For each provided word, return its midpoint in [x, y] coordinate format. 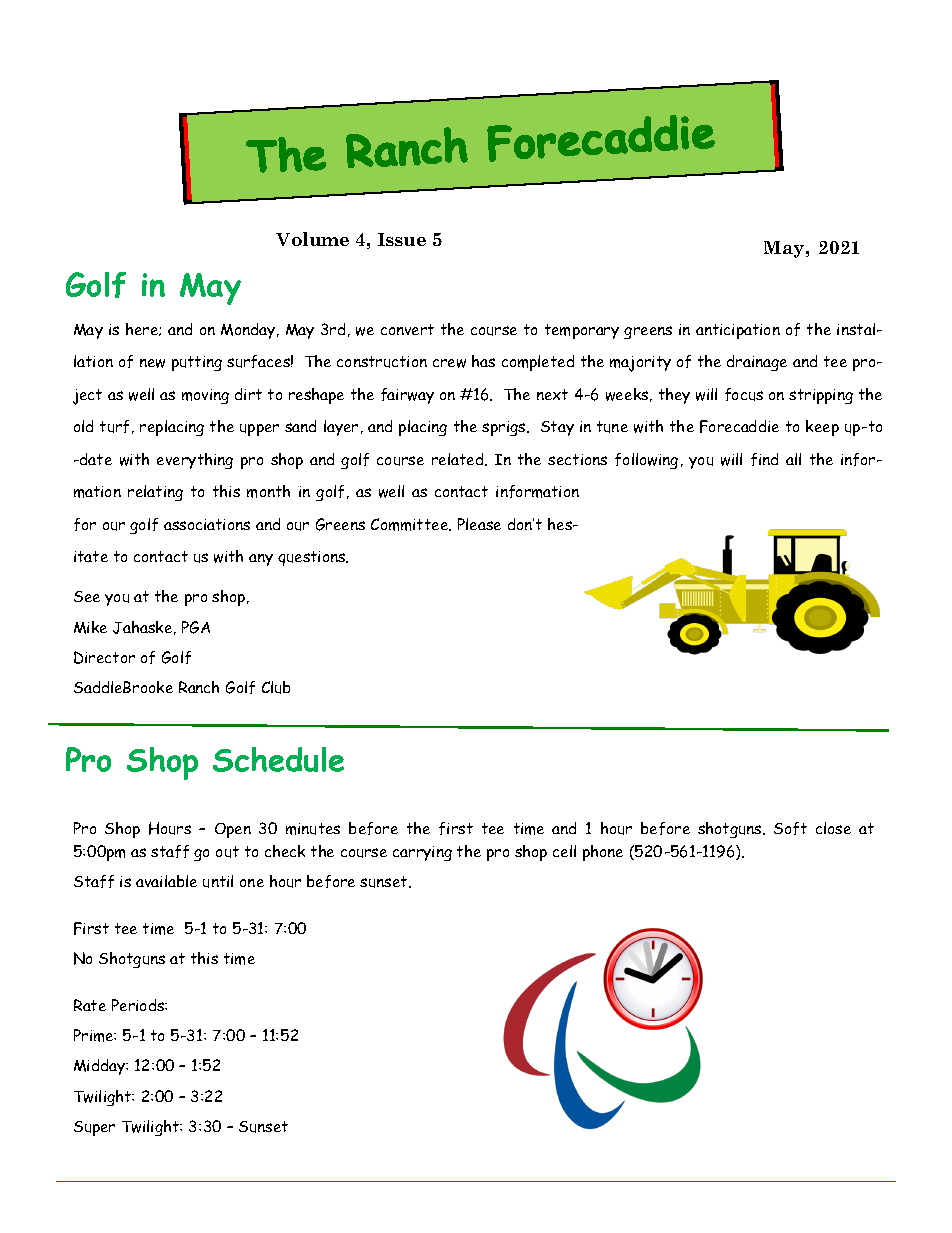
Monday [249, 331]
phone [603, 853]
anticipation [738, 331]
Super [94, 1128]
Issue [402, 239]
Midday [101, 1067]
